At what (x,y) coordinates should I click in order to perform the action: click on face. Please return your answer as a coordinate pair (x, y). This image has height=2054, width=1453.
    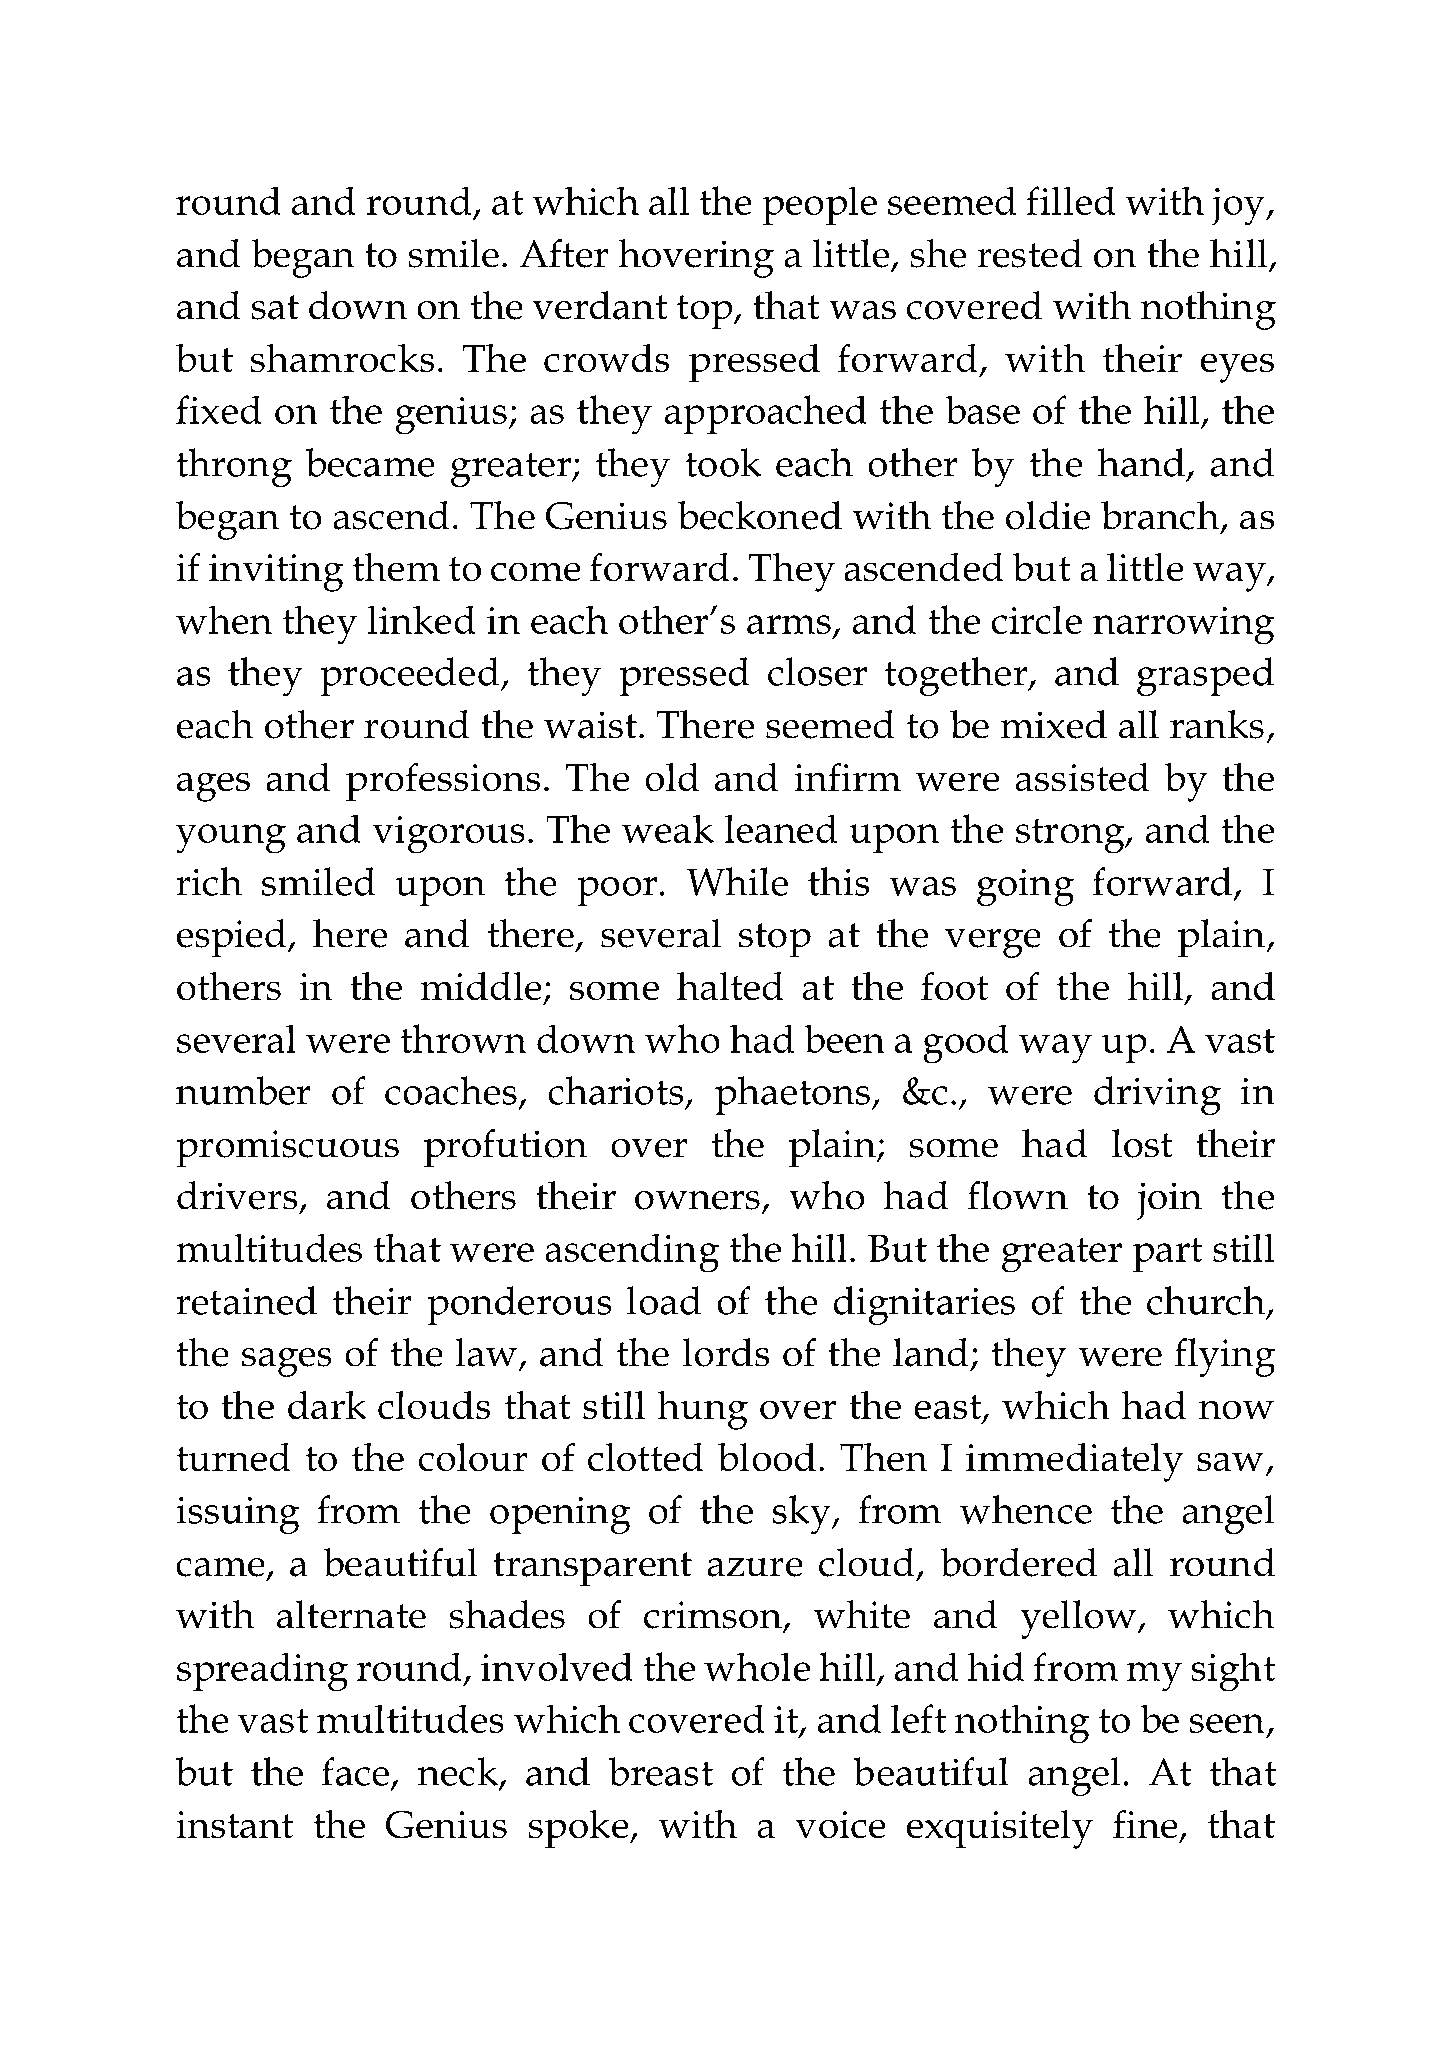
    Looking at the image, I should click on (355, 1771).
